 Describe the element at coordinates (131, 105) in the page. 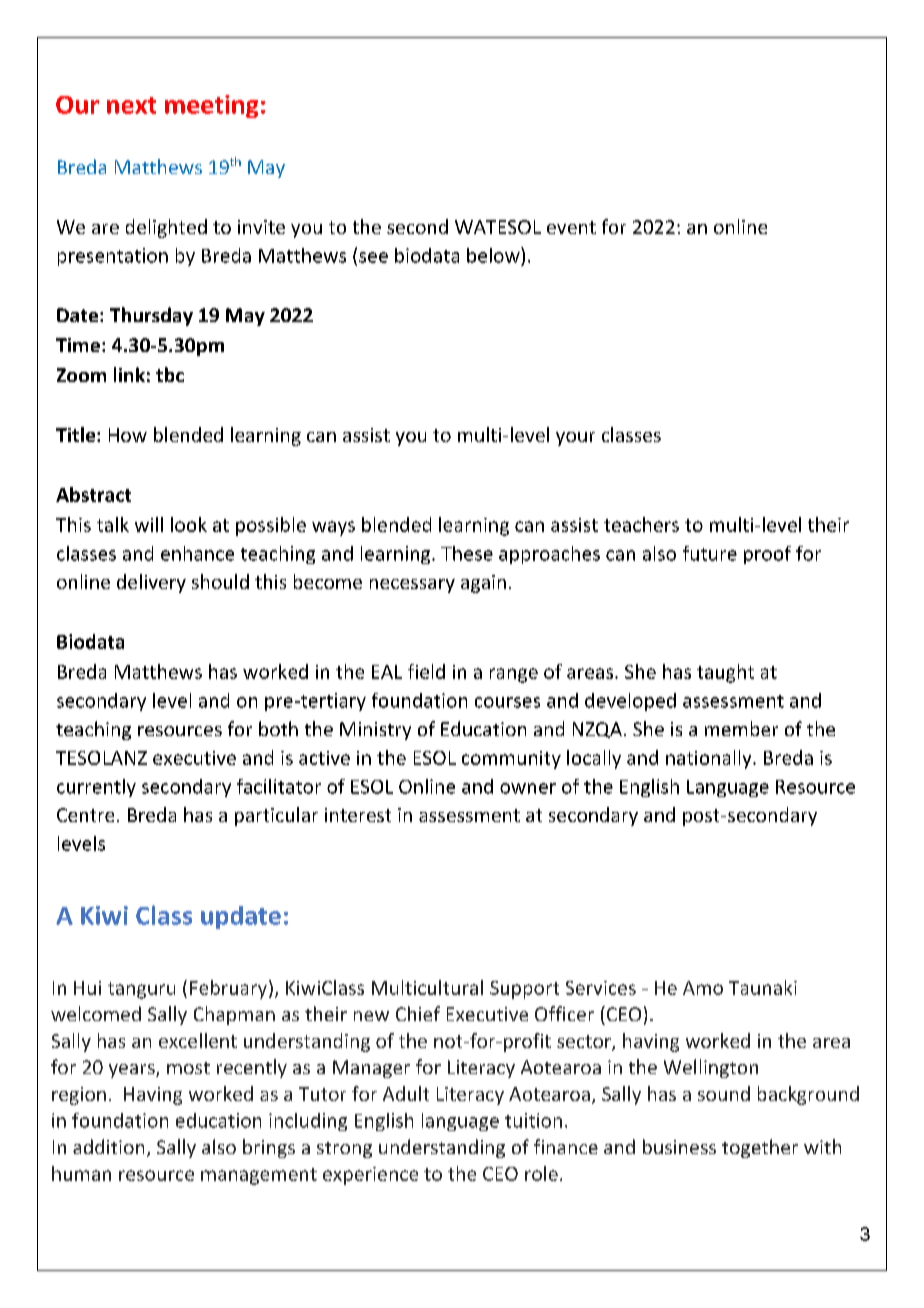

I see `next` at that location.
